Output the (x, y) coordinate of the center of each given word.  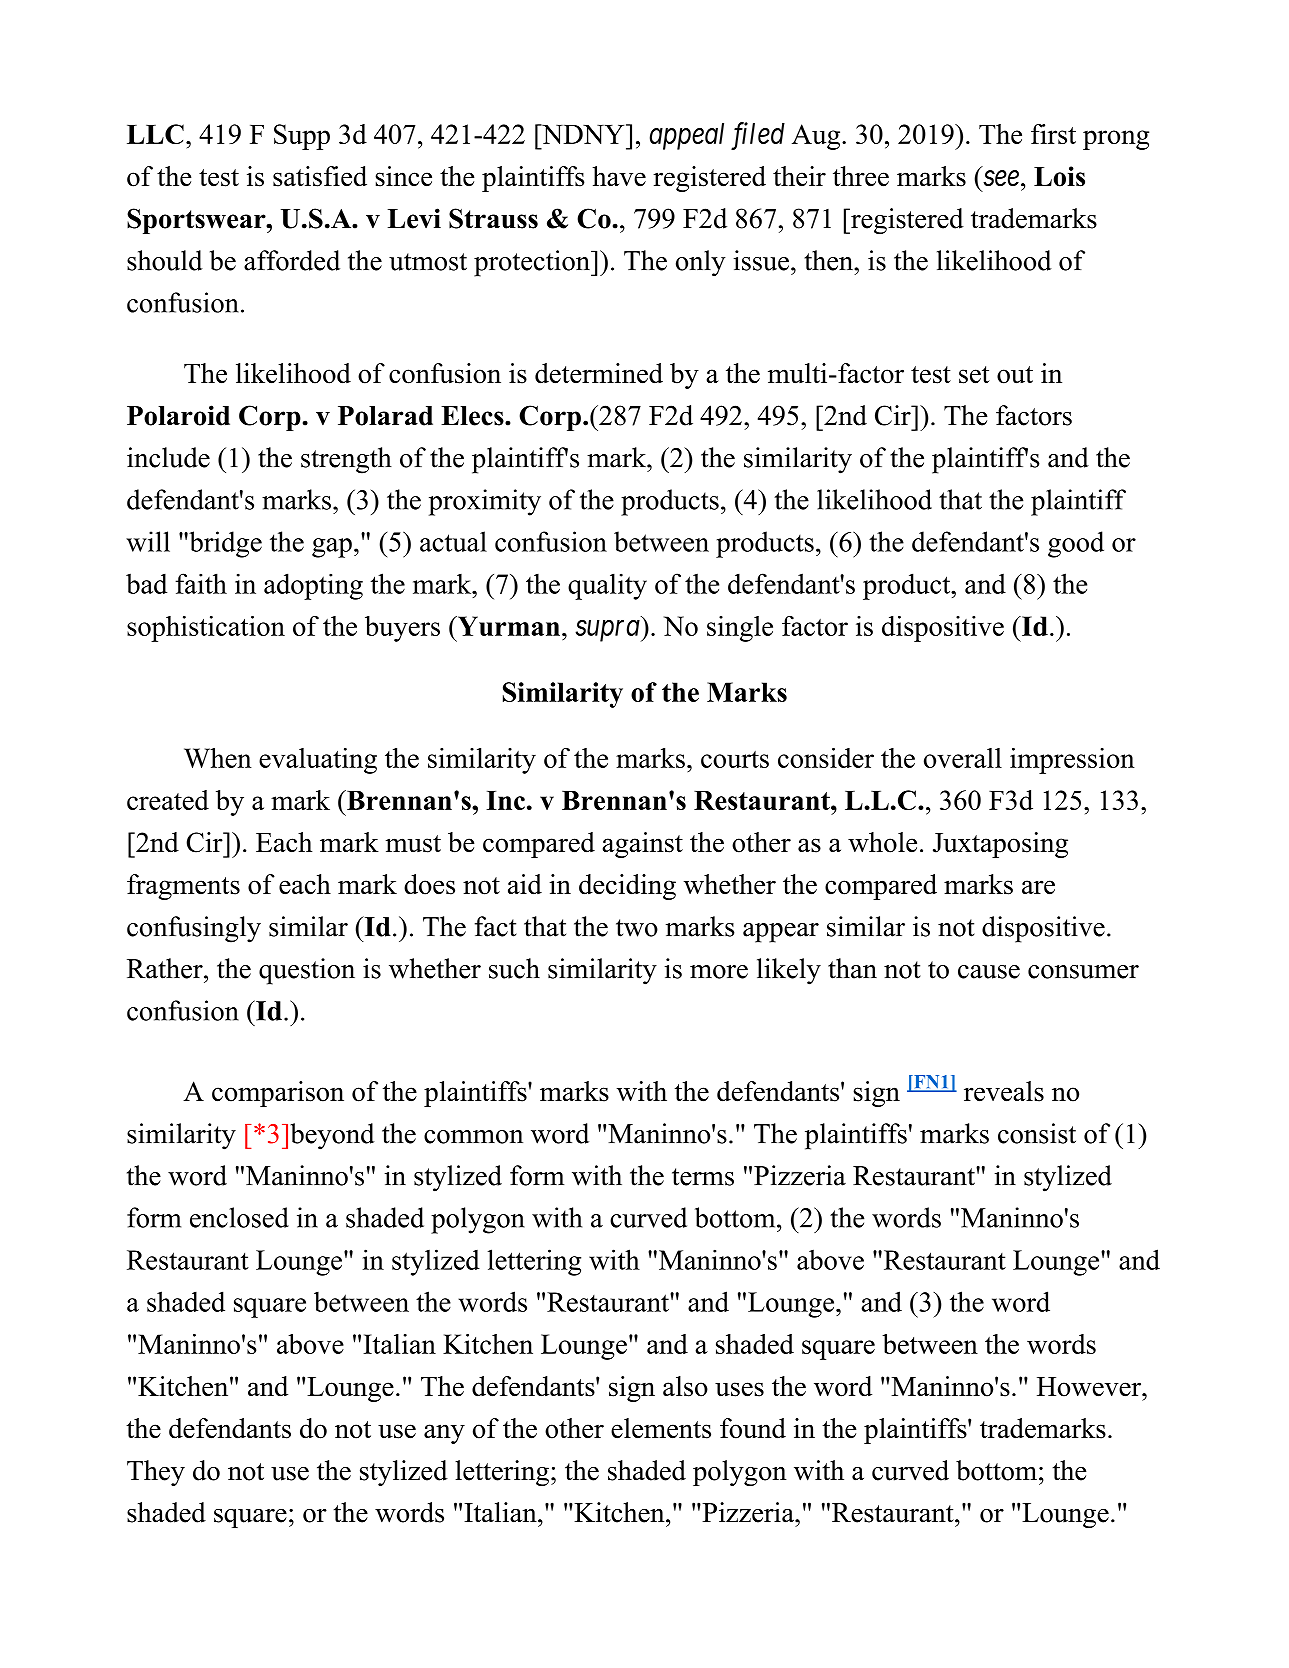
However (1090, 1387)
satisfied (320, 176)
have (619, 176)
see (1001, 178)
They (156, 1473)
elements (661, 1428)
